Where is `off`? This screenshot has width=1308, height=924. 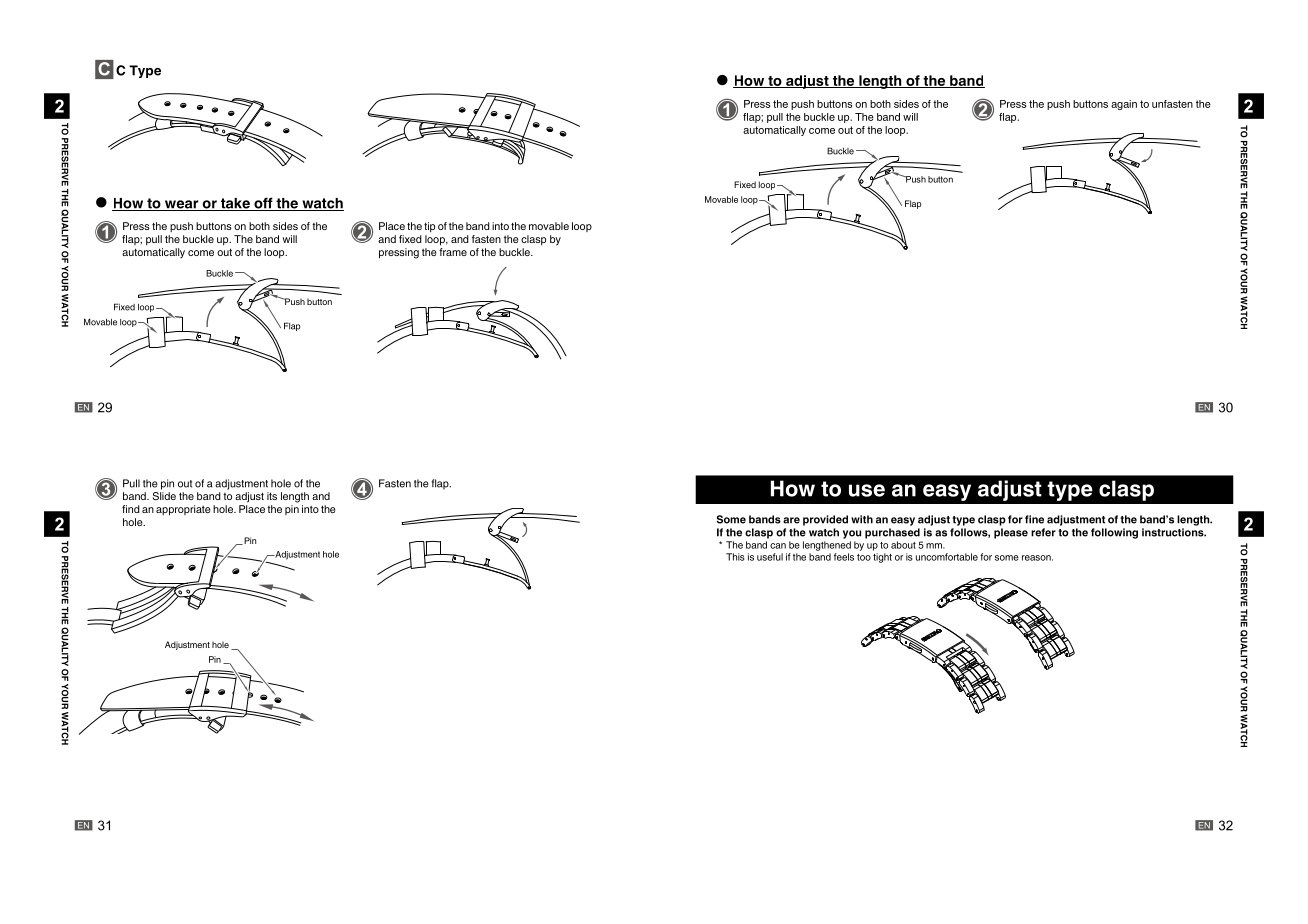
off is located at coordinates (263, 204).
